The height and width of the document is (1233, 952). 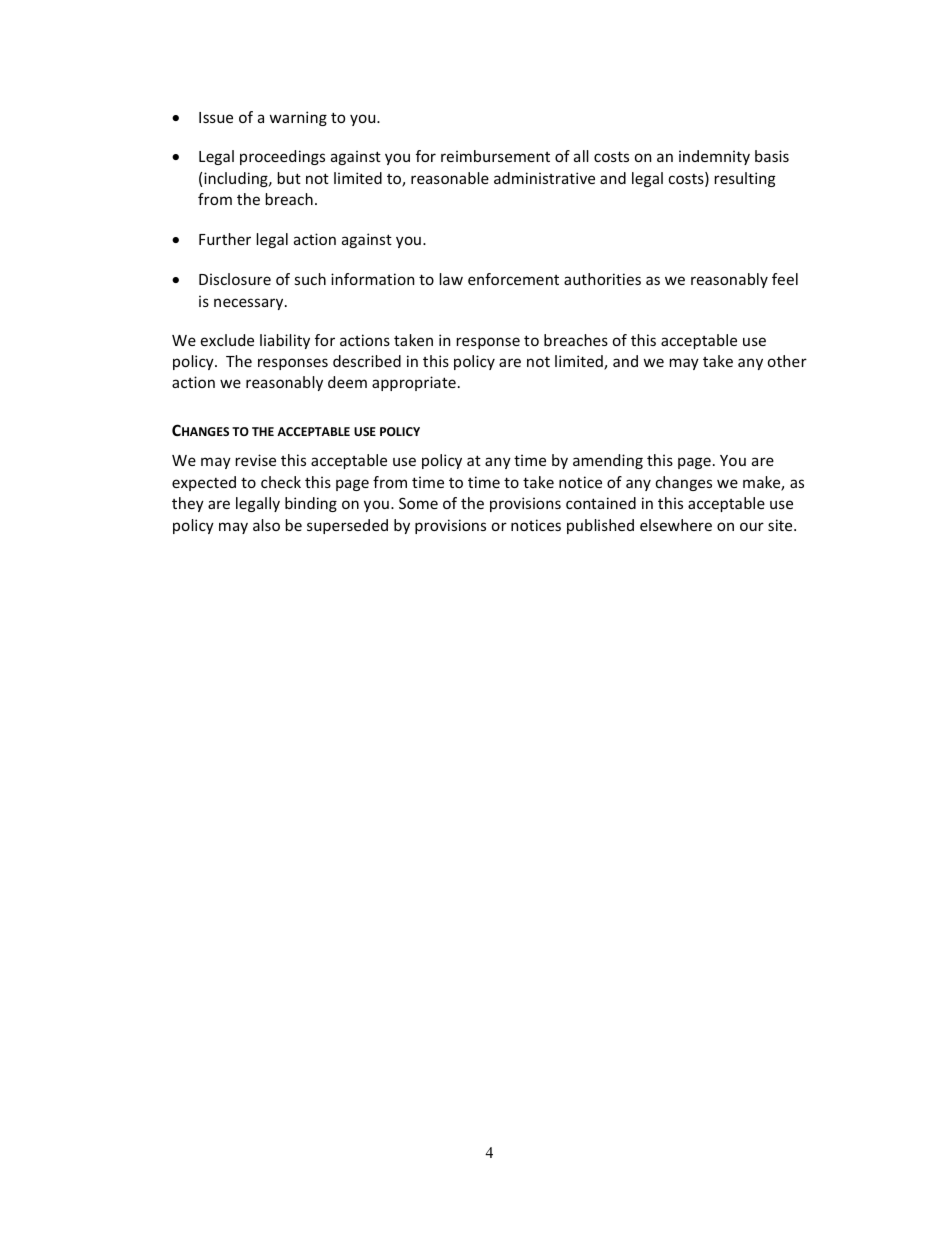 What do you see at coordinates (250, 304) in the document?
I see `necessary` at bounding box center [250, 304].
